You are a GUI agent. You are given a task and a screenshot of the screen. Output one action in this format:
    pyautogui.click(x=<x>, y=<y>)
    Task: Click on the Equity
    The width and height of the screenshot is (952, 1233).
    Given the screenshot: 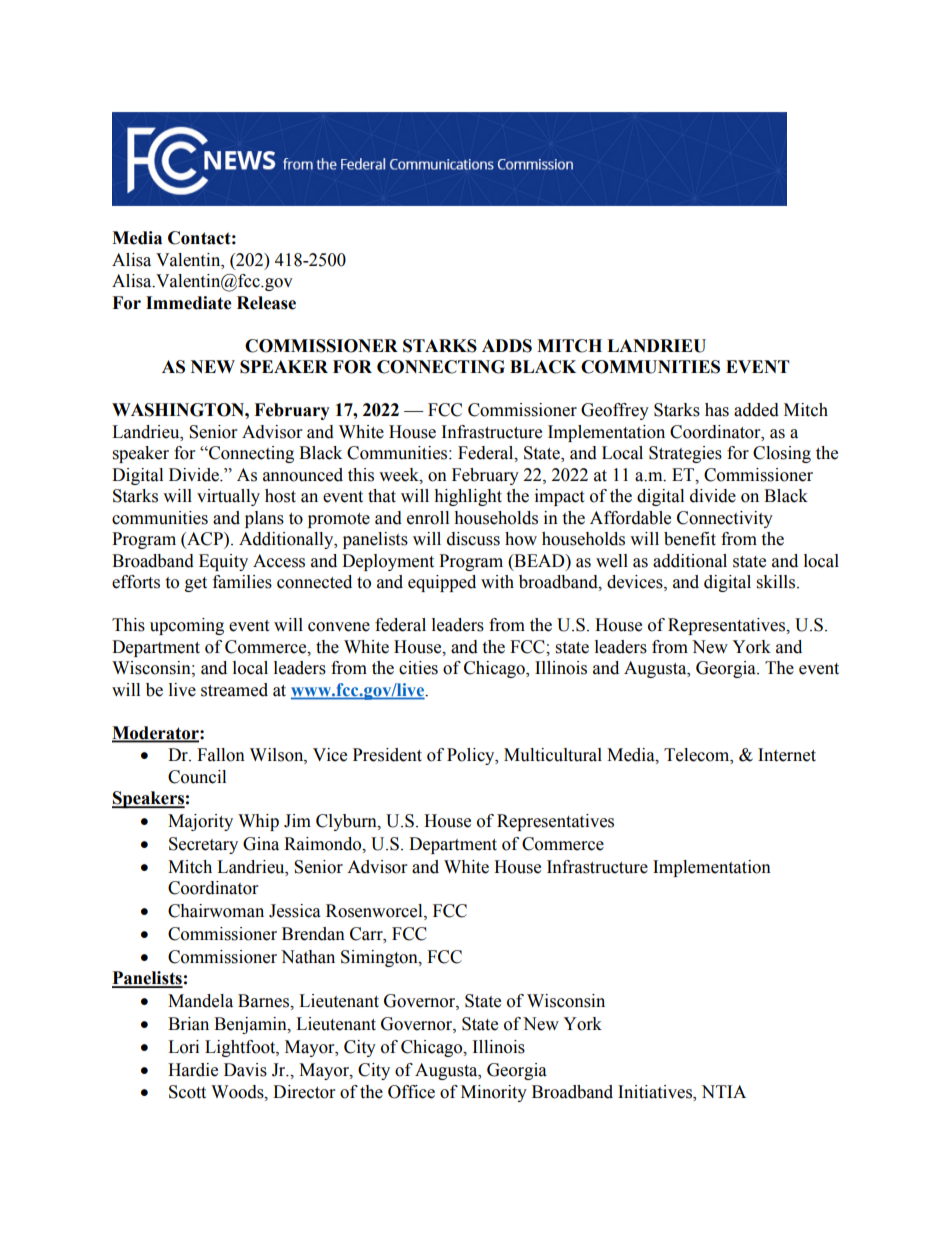 What is the action you would take?
    pyautogui.click(x=223, y=562)
